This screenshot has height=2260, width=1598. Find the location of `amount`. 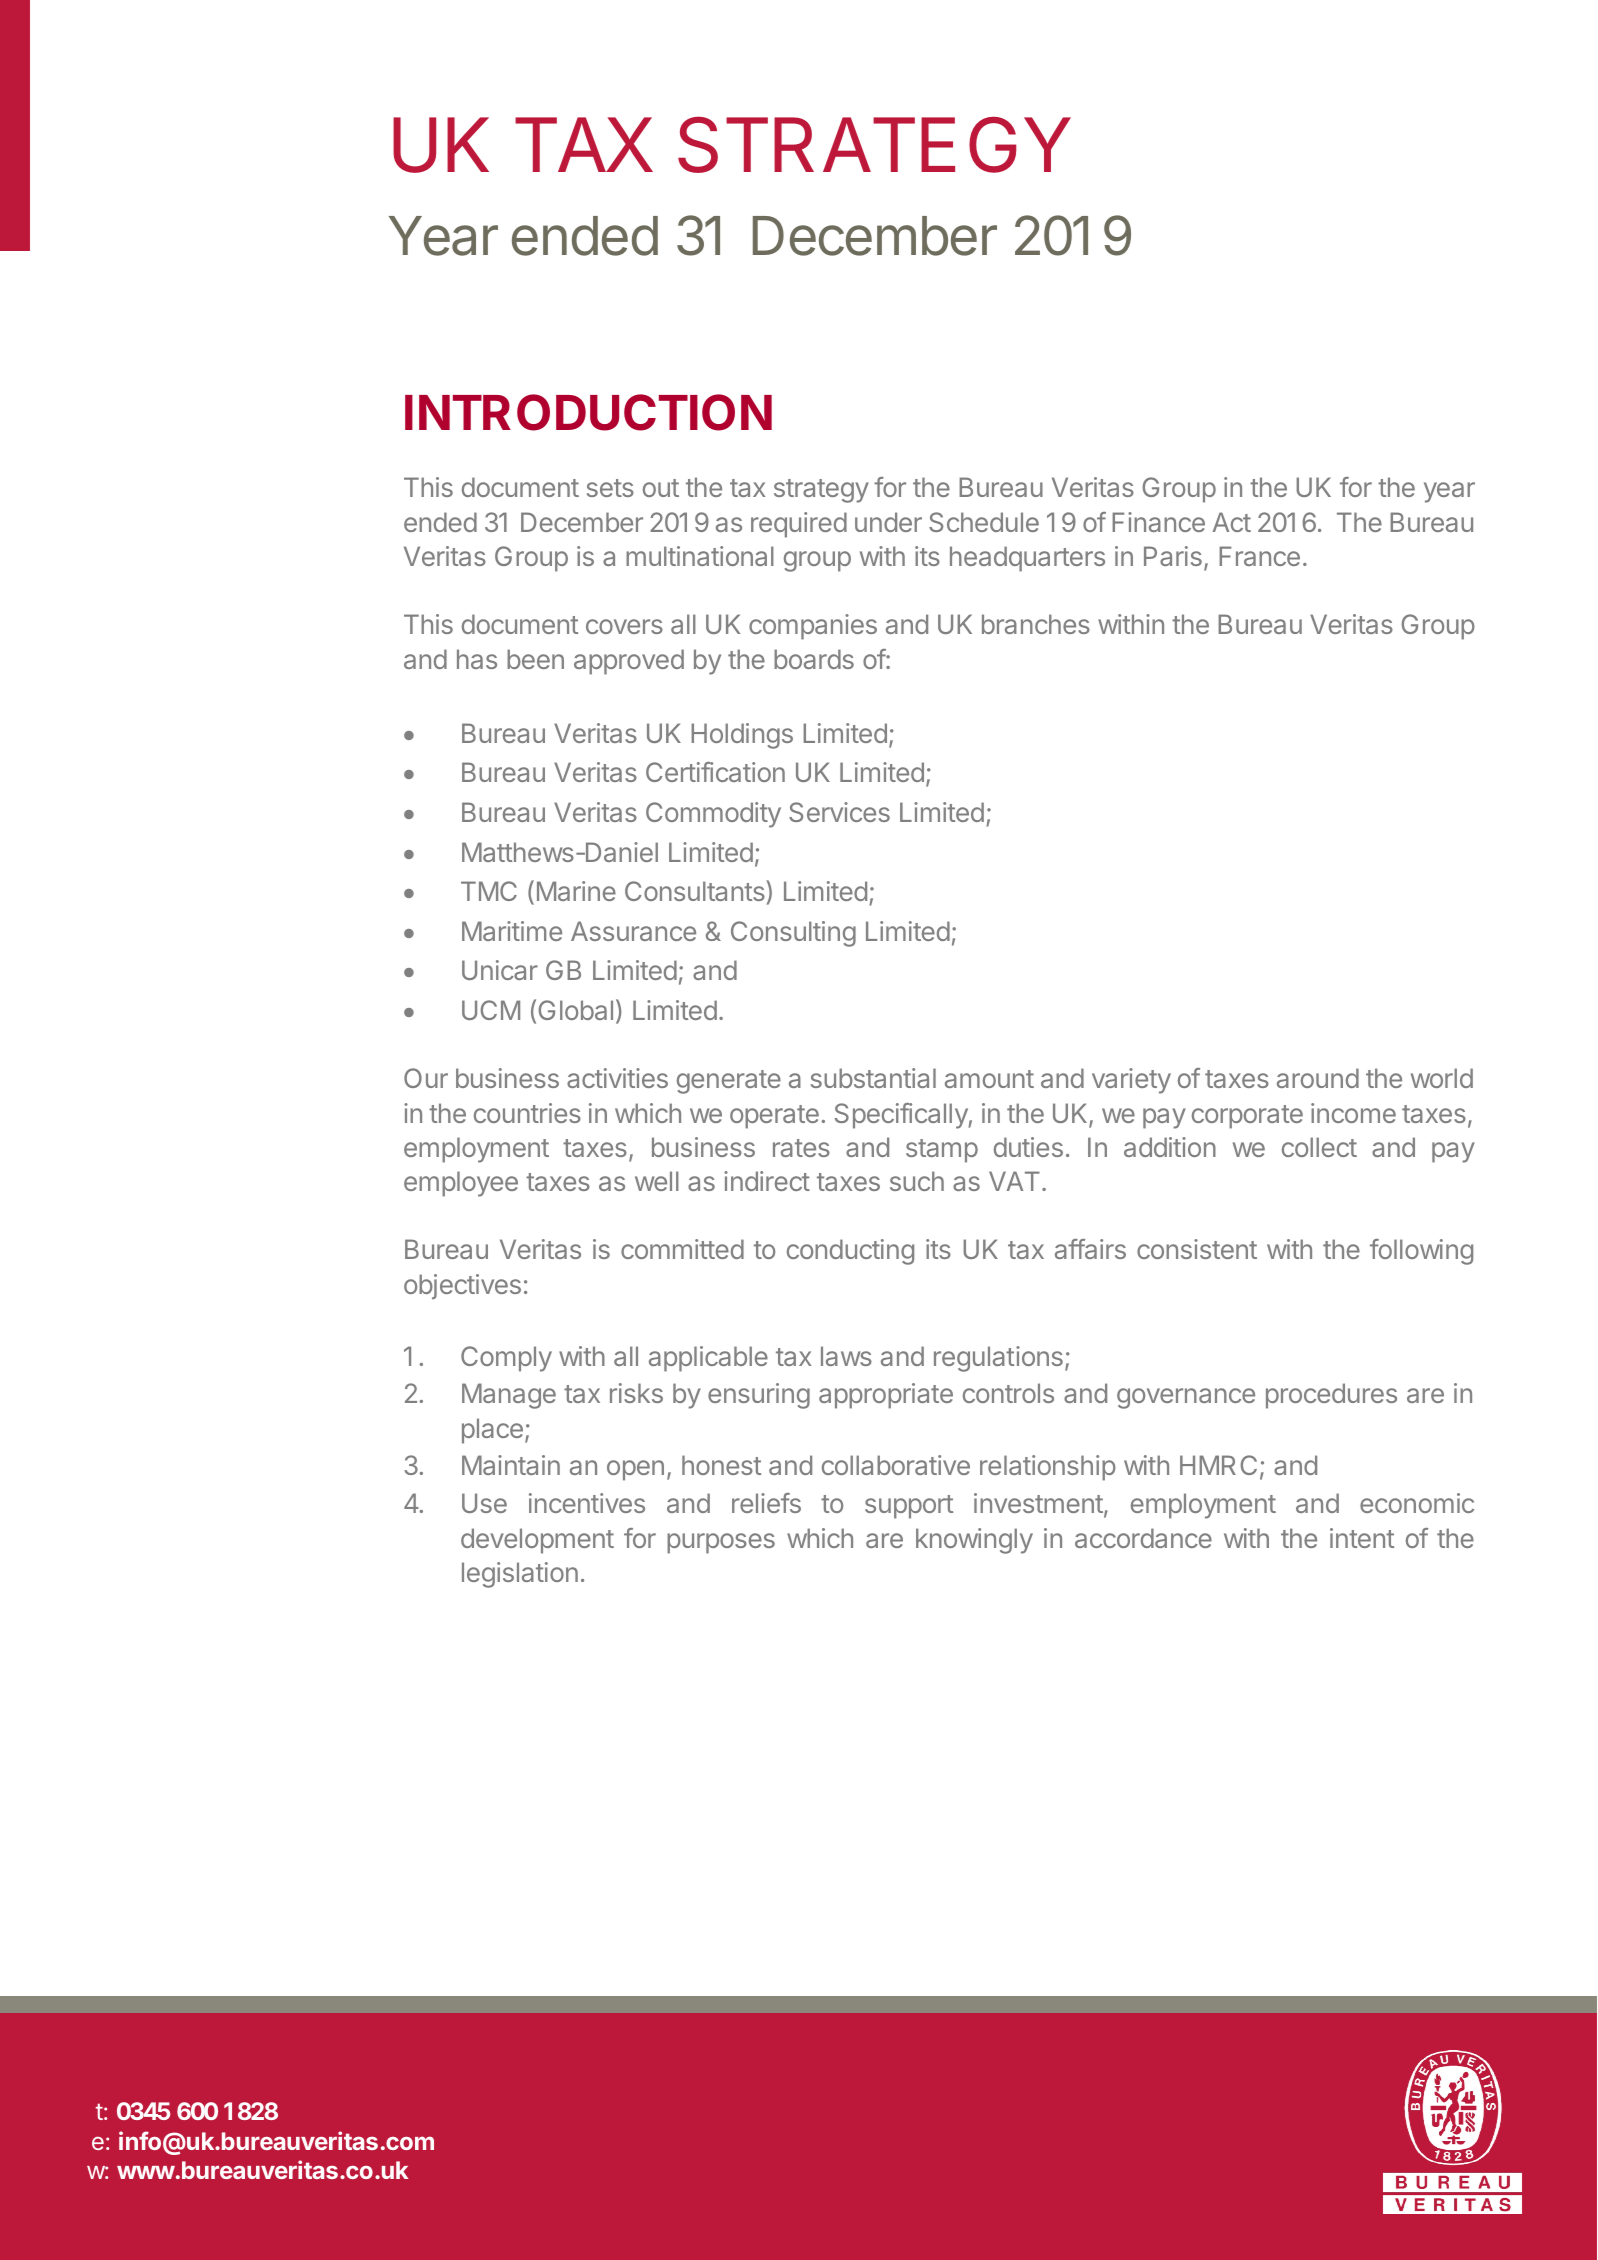

amount is located at coordinates (989, 1079).
